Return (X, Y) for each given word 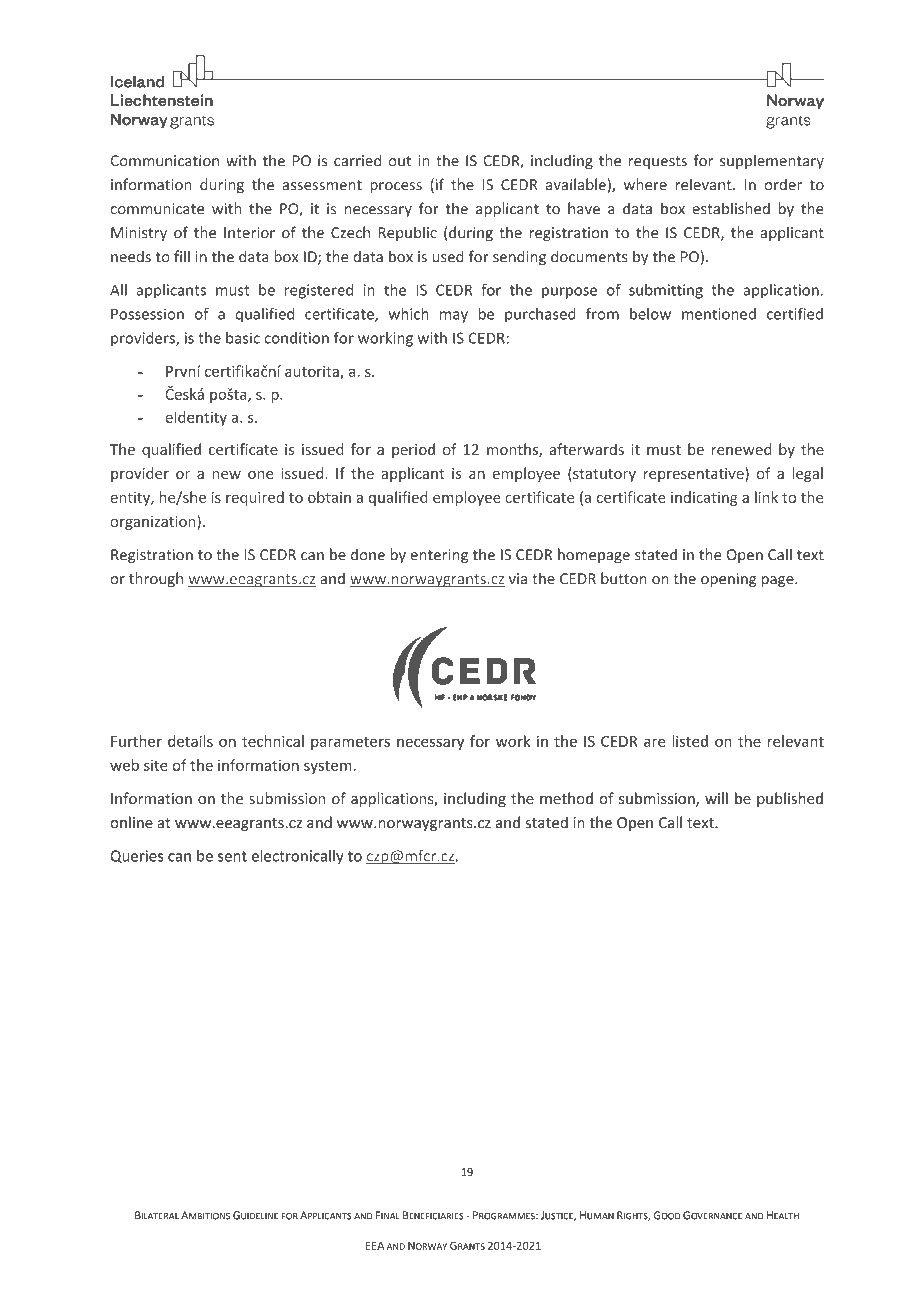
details (190, 741)
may (454, 317)
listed (690, 741)
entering (439, 556)
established (731, 208)
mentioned (719, 314)
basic (243, 338)
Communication (164, 161)
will (716, 798)
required (255, 498)
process (396, 187)
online (131, 822)
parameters (350, 743)
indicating (704, 498)
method (566, 798)
